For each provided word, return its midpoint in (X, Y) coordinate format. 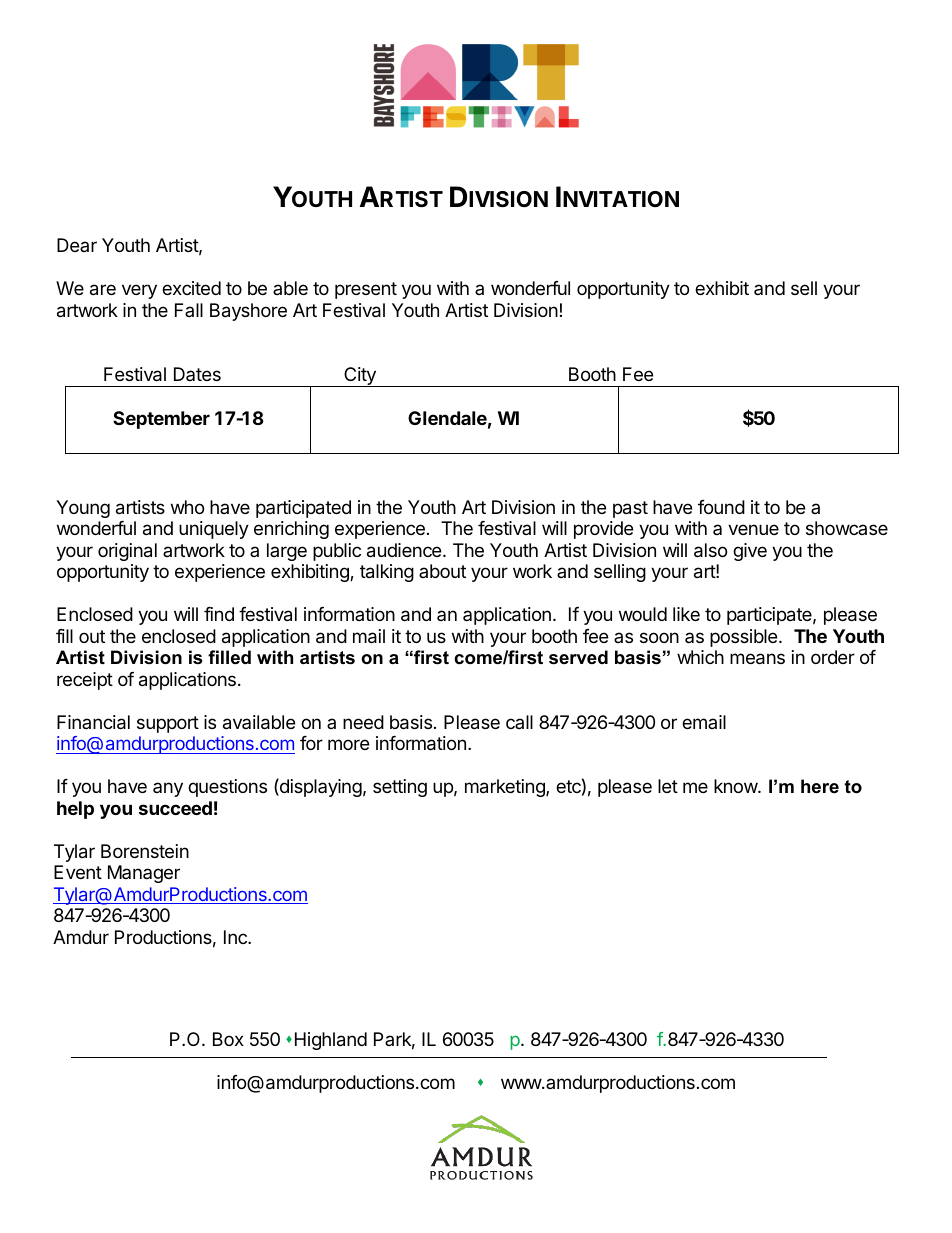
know (736, 786)
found (721, 507)
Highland (331, 1041)
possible (743, 638)
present (366, 290)
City (360, 377)
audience (405, 550)
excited (191, 288)
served (578, 657)
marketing (506, 788)
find (219, 614)
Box (228, 1039)
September (161, 420)
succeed (175, 808)
